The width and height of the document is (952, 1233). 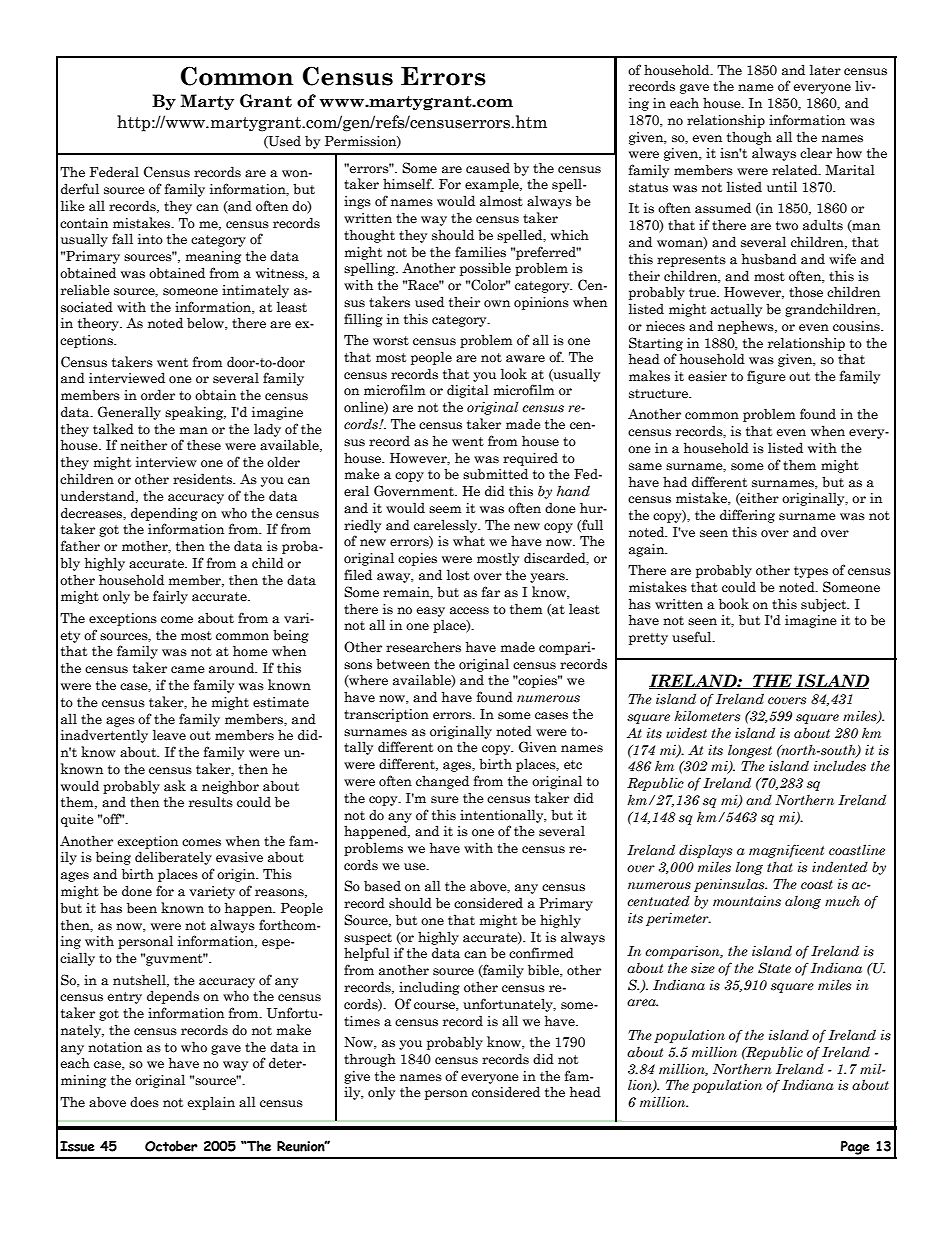 I want to click on does, so click(x=144, y=1102).
